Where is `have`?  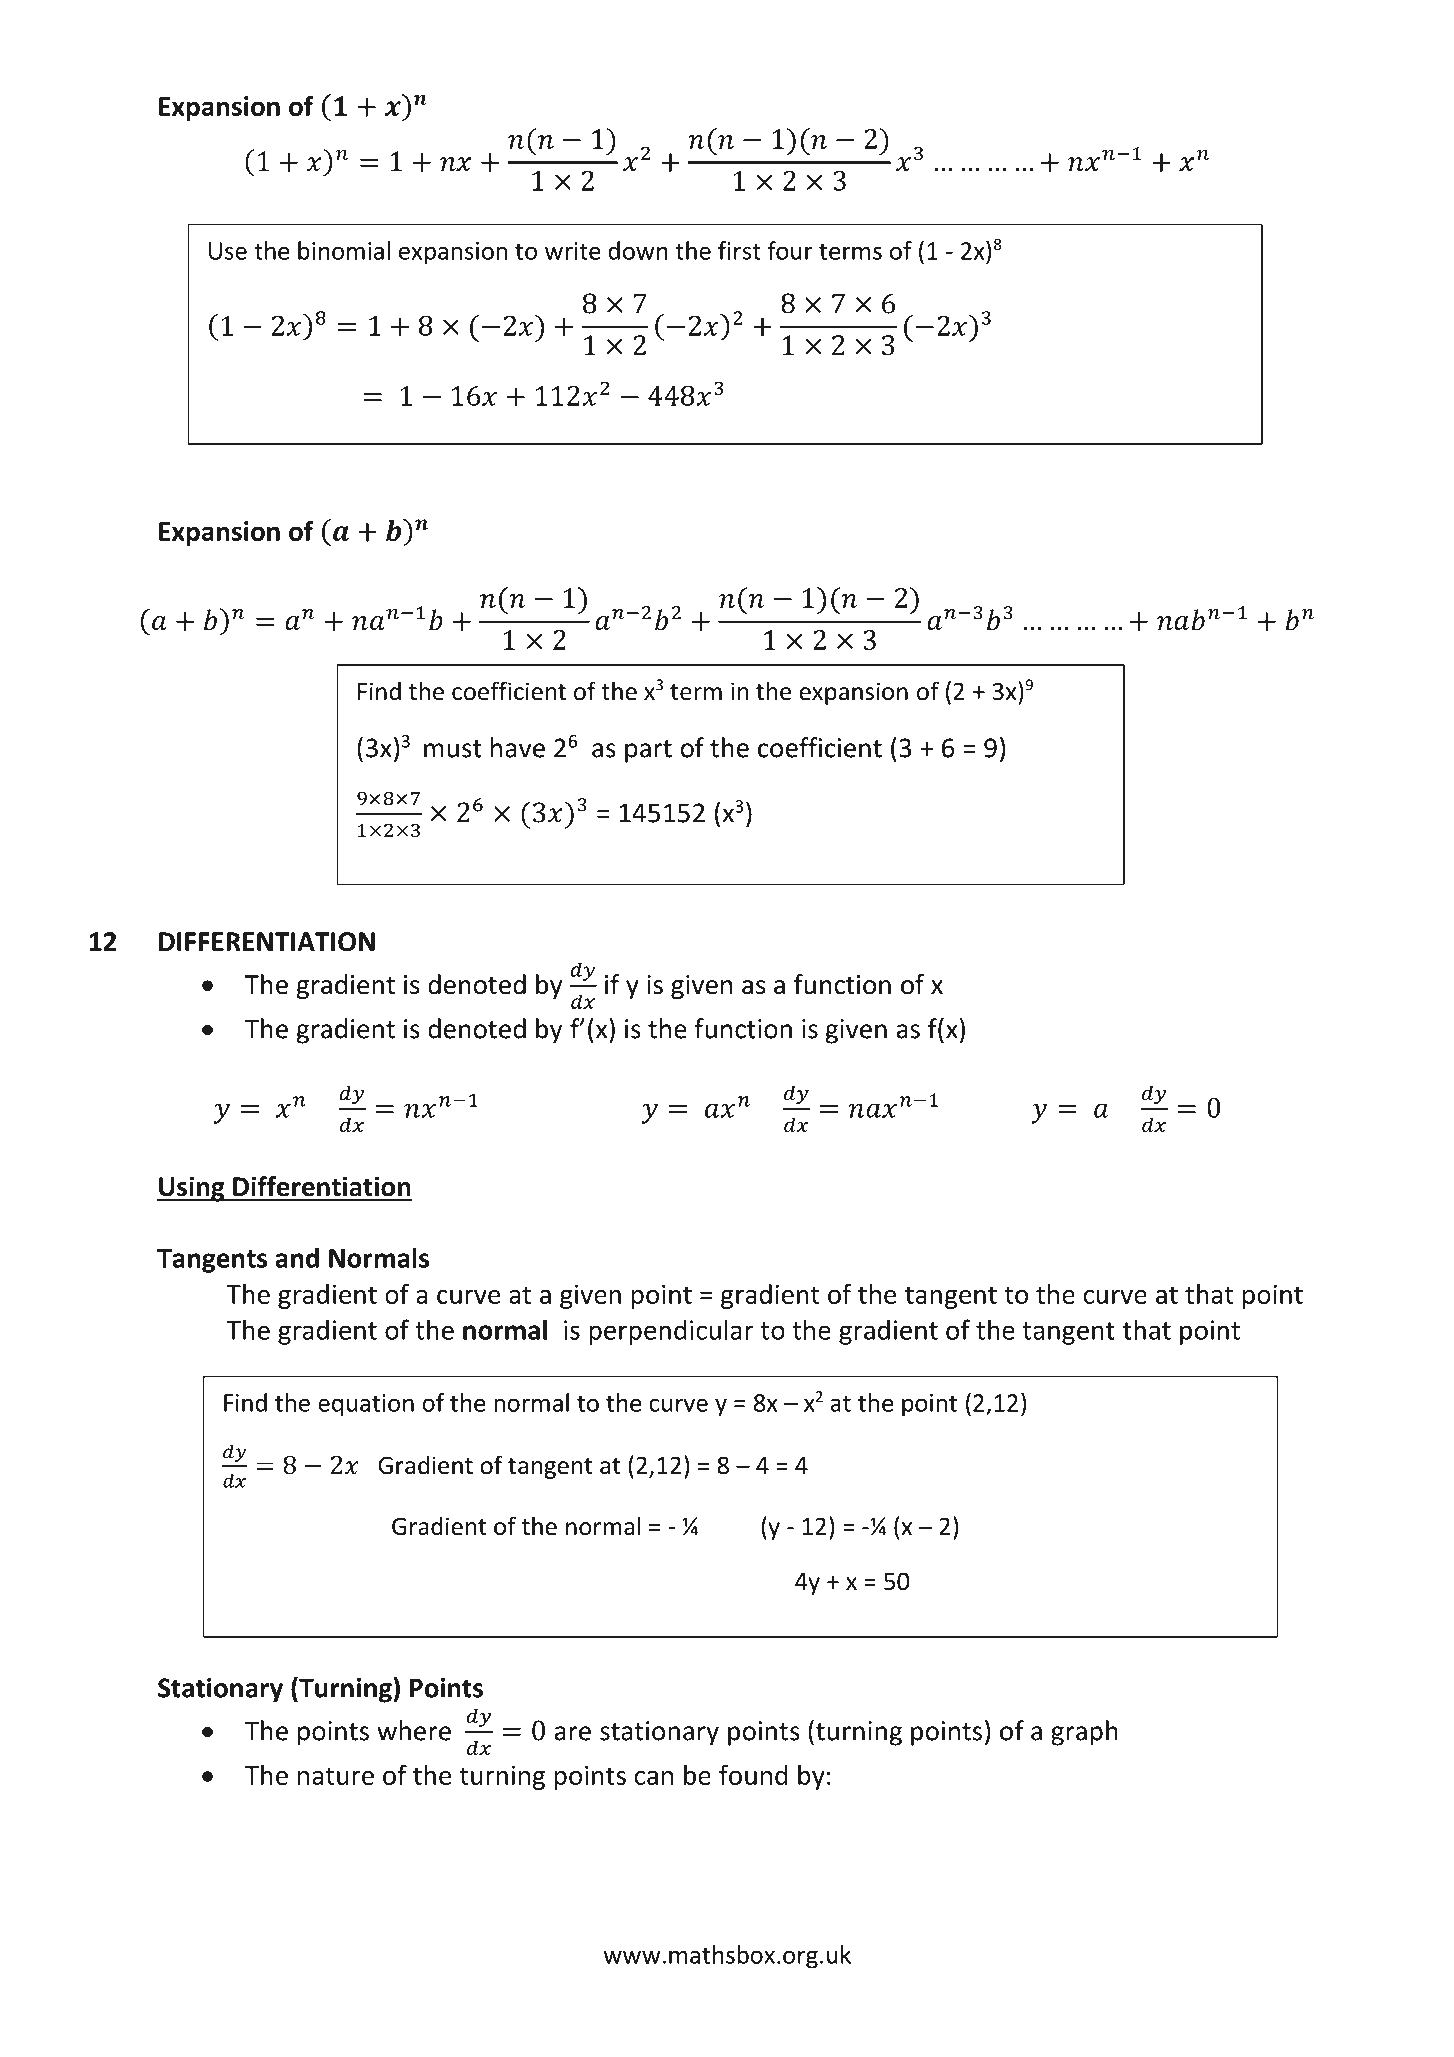 have is located at coordinates (518, 747).
